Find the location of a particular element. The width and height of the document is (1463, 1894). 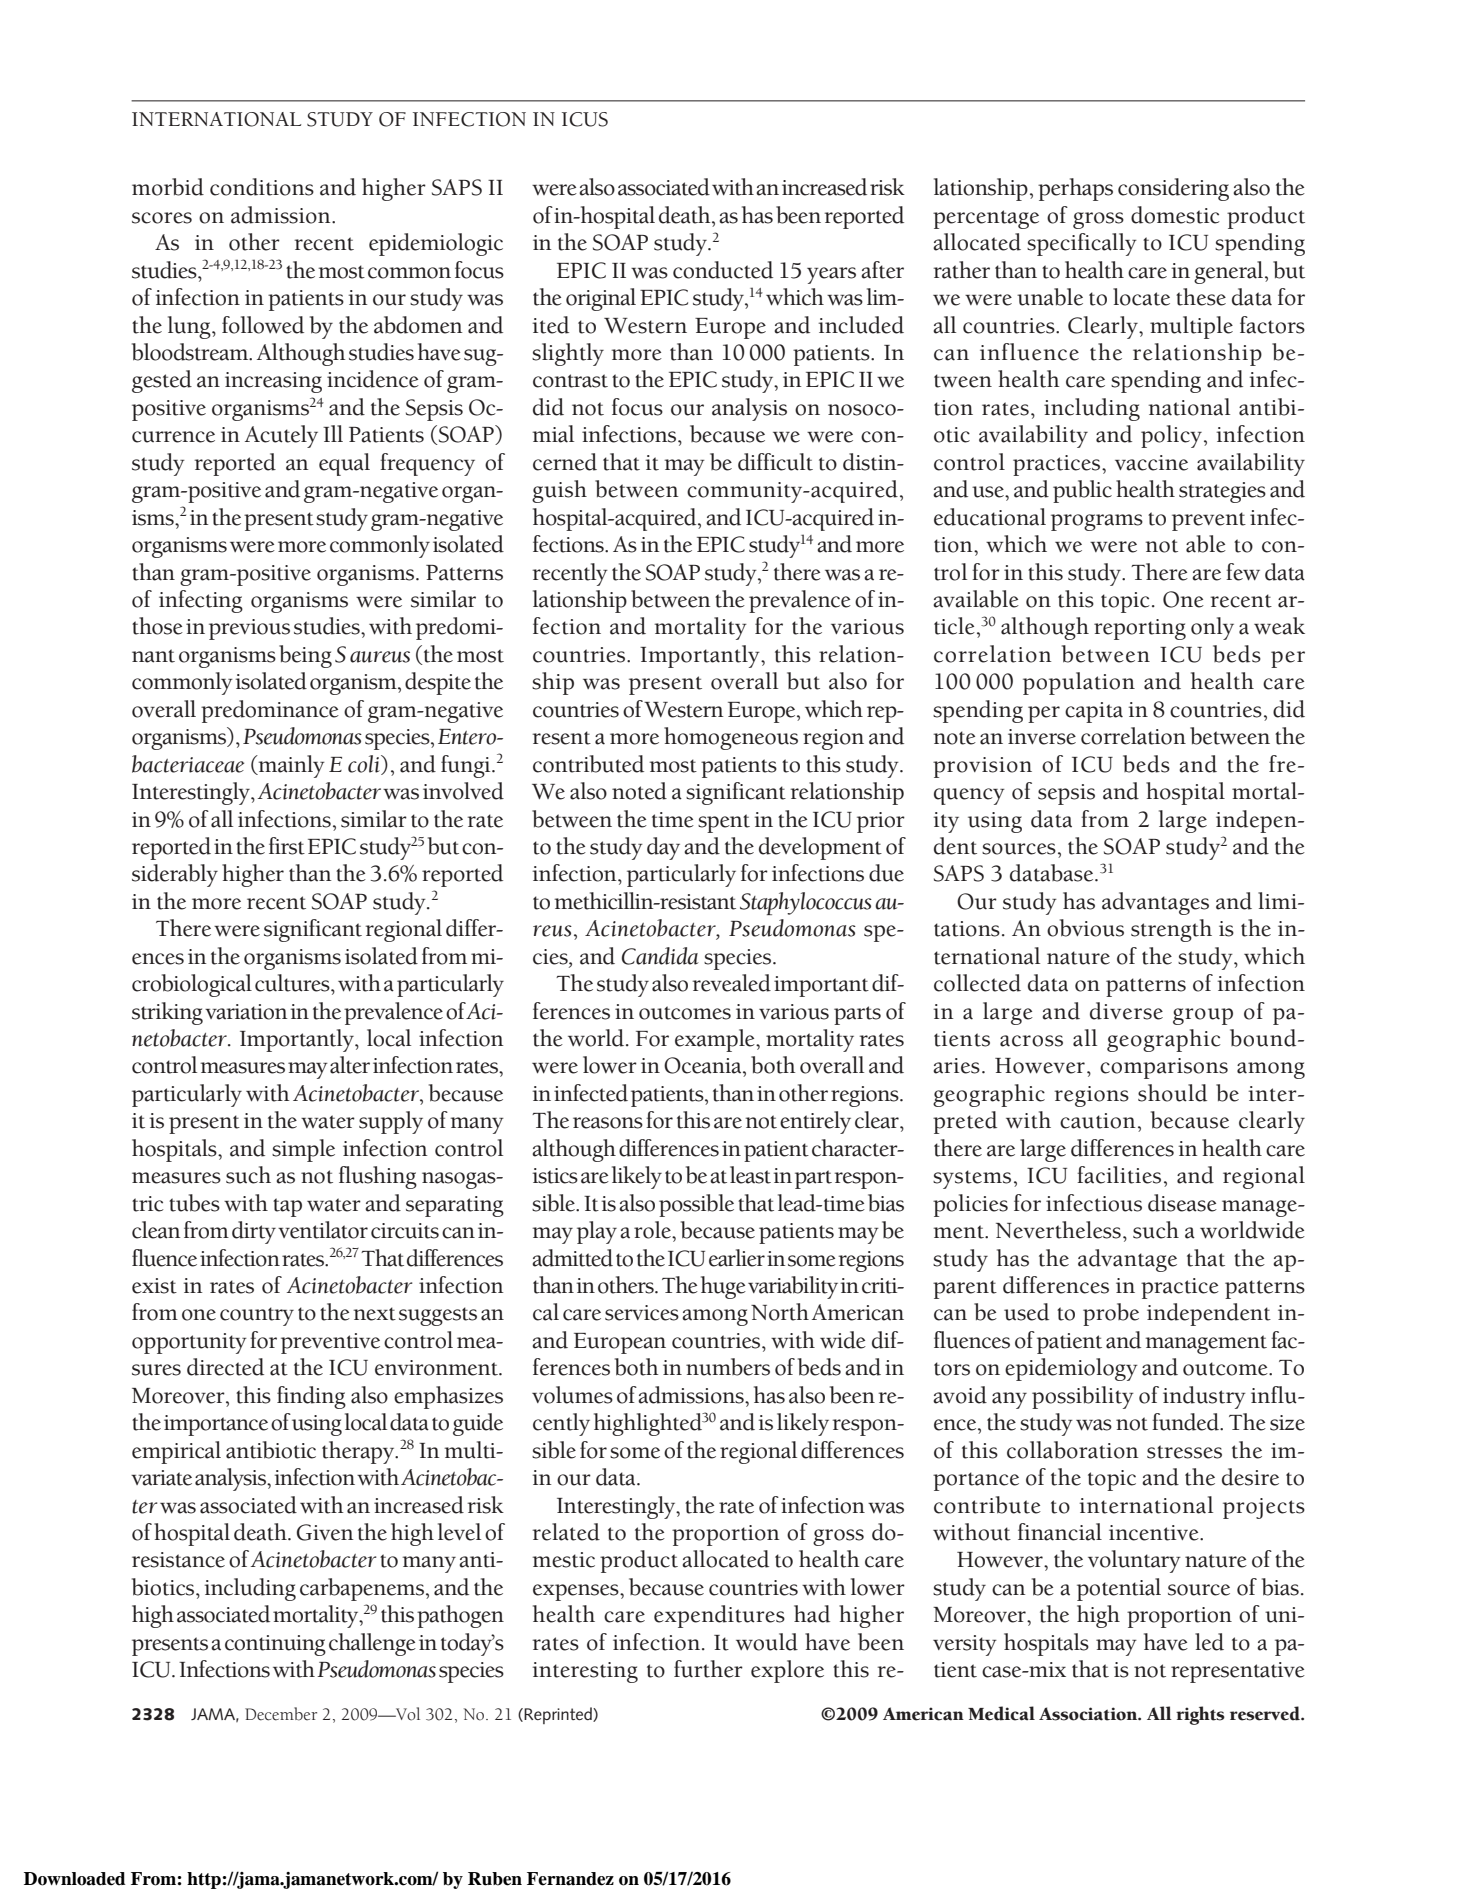

strength is located at coordinates (1171, 930).
